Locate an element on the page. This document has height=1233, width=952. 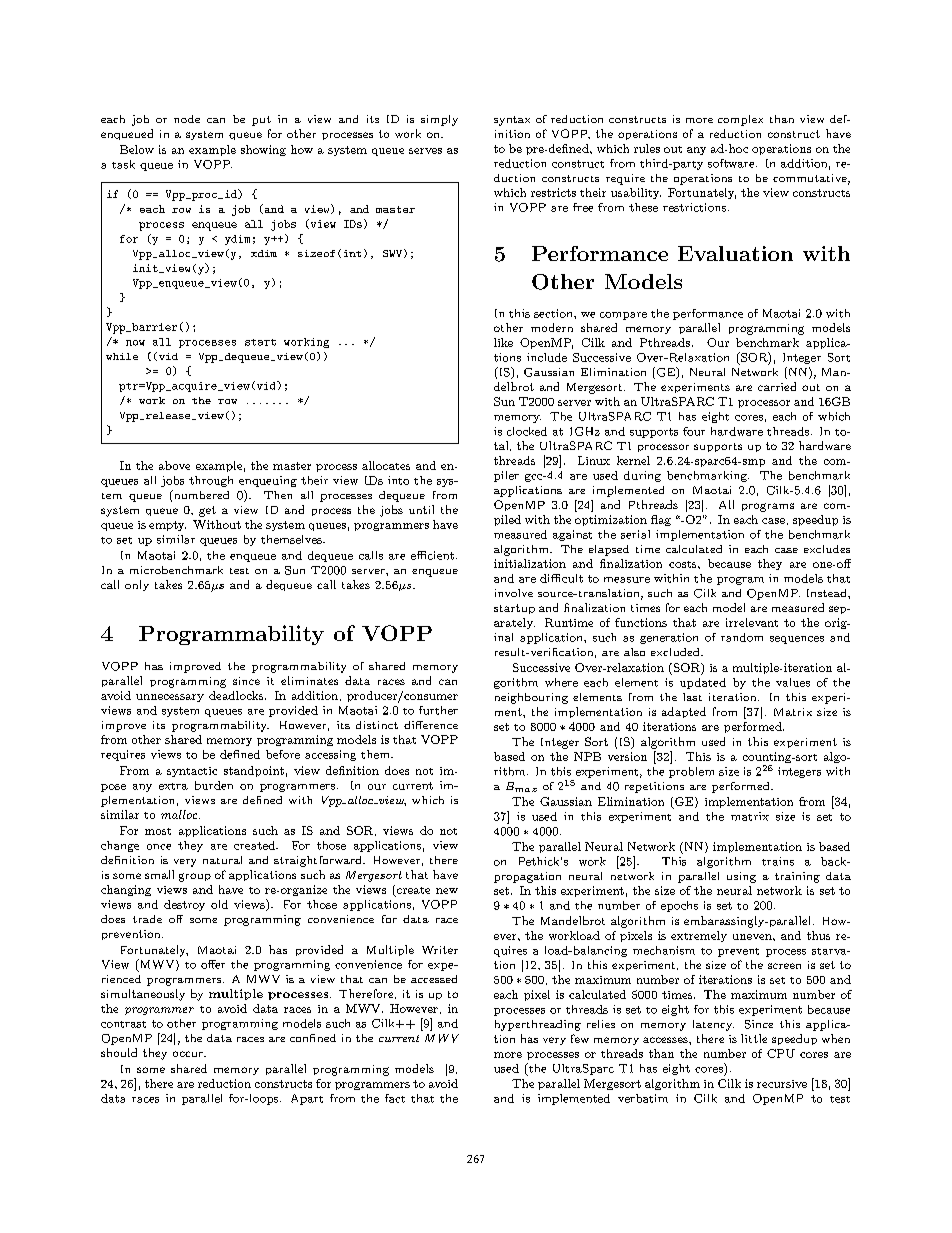
natural is located at coordinates (222, 860).
